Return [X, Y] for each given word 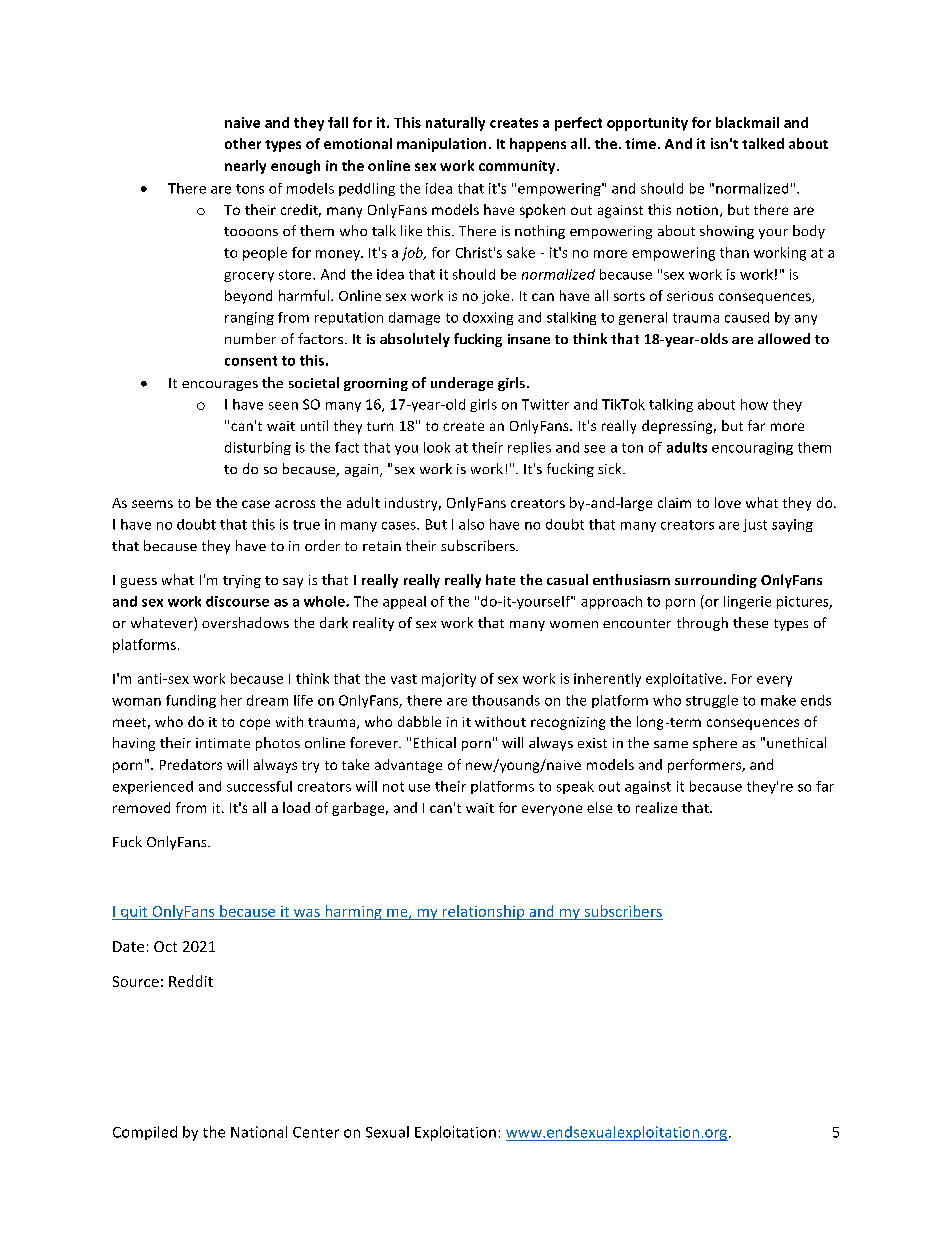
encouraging [752, 448]
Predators [191, 764]
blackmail [747, 122]
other [243, 143]
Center [316, 1132]
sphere [715, 744]
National [259, 1132]
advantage [408, 766]
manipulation [441, 145]
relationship [483, 912]
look [437, 447]
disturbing [258, 448]
